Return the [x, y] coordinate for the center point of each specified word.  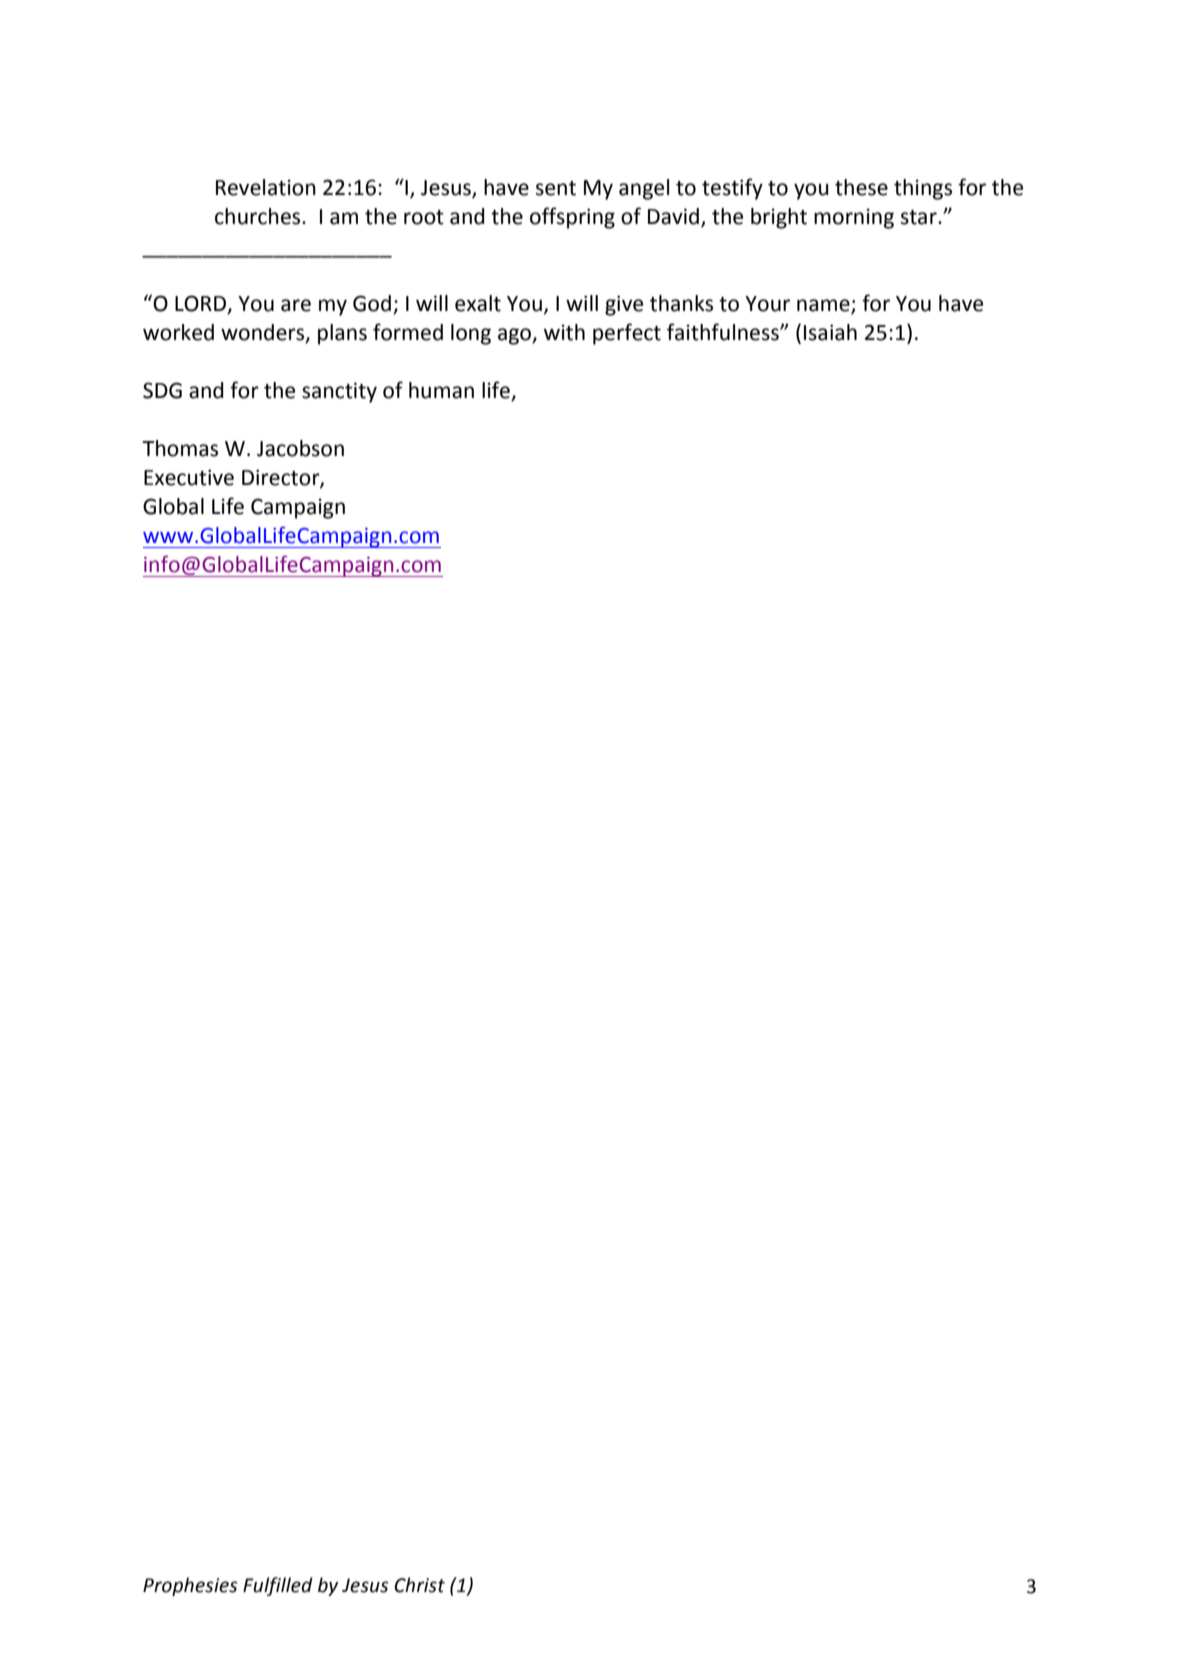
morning [854, 218]
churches [259, 216]
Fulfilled [278, 1586]
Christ [419, 1585]
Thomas [180, 448]
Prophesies [190, 1586]
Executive [189, 477]
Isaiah [830, 332]
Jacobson [300, 448]
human [441, 390]
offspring [572, 218]
